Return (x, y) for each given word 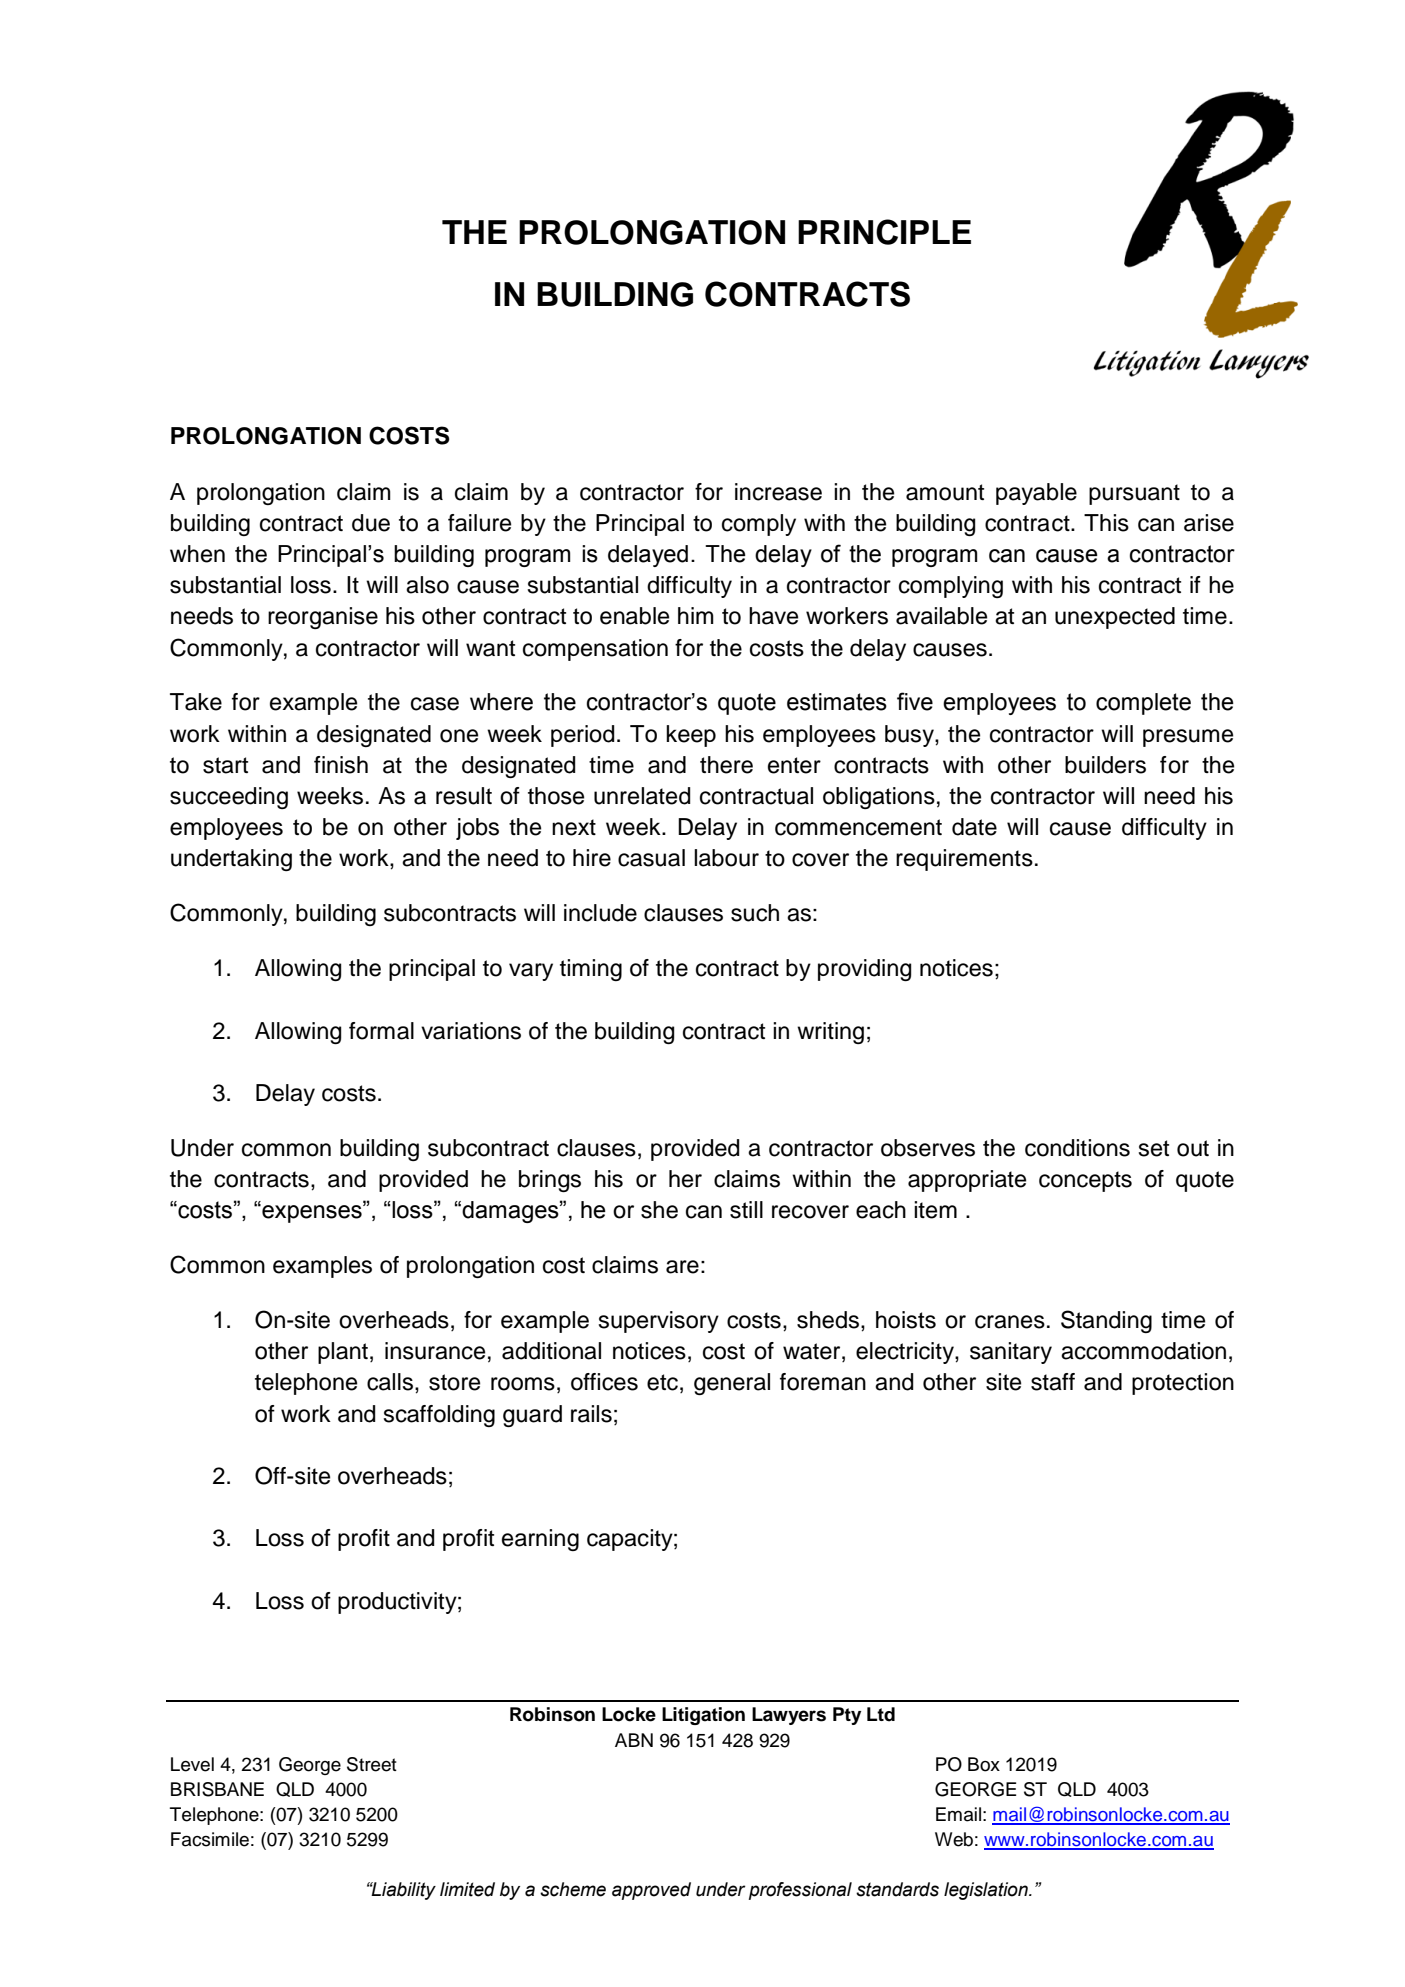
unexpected (1115, 618)
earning (540, 1540)
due (371, 523)
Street (372, 1764)
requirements (964, 860)
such (755, 913)
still (746, 1210)
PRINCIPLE (884, 232)
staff (1053, 1382)
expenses (312, 1213)
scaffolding (439, 1416)
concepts (1085, 1181)
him (696, 615)
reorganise (323, 618)
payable (1036, 494)
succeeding (229, 798)
